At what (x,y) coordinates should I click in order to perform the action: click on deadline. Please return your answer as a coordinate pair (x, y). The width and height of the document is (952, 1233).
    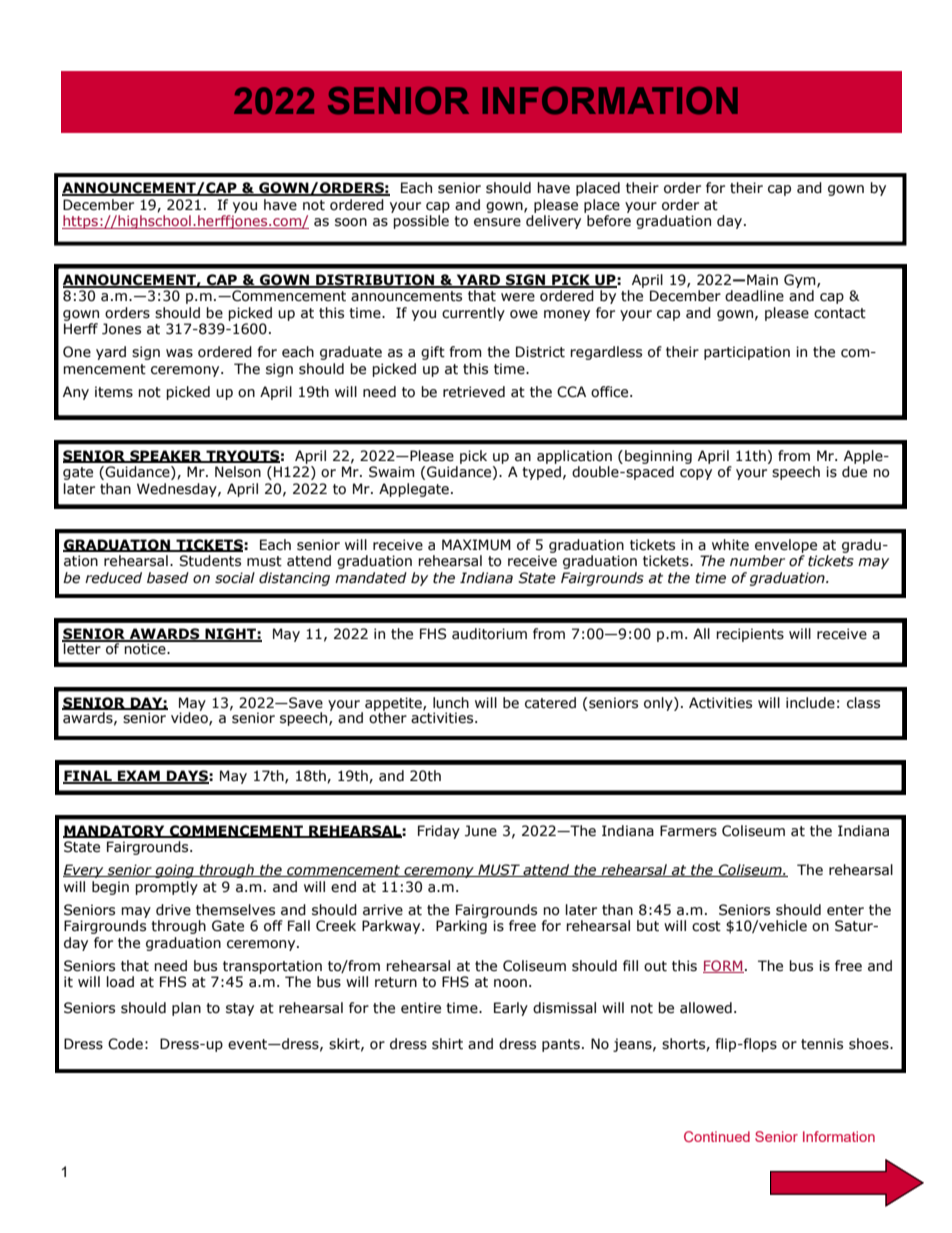
    Looking at the image, I should click on (754, 296).
